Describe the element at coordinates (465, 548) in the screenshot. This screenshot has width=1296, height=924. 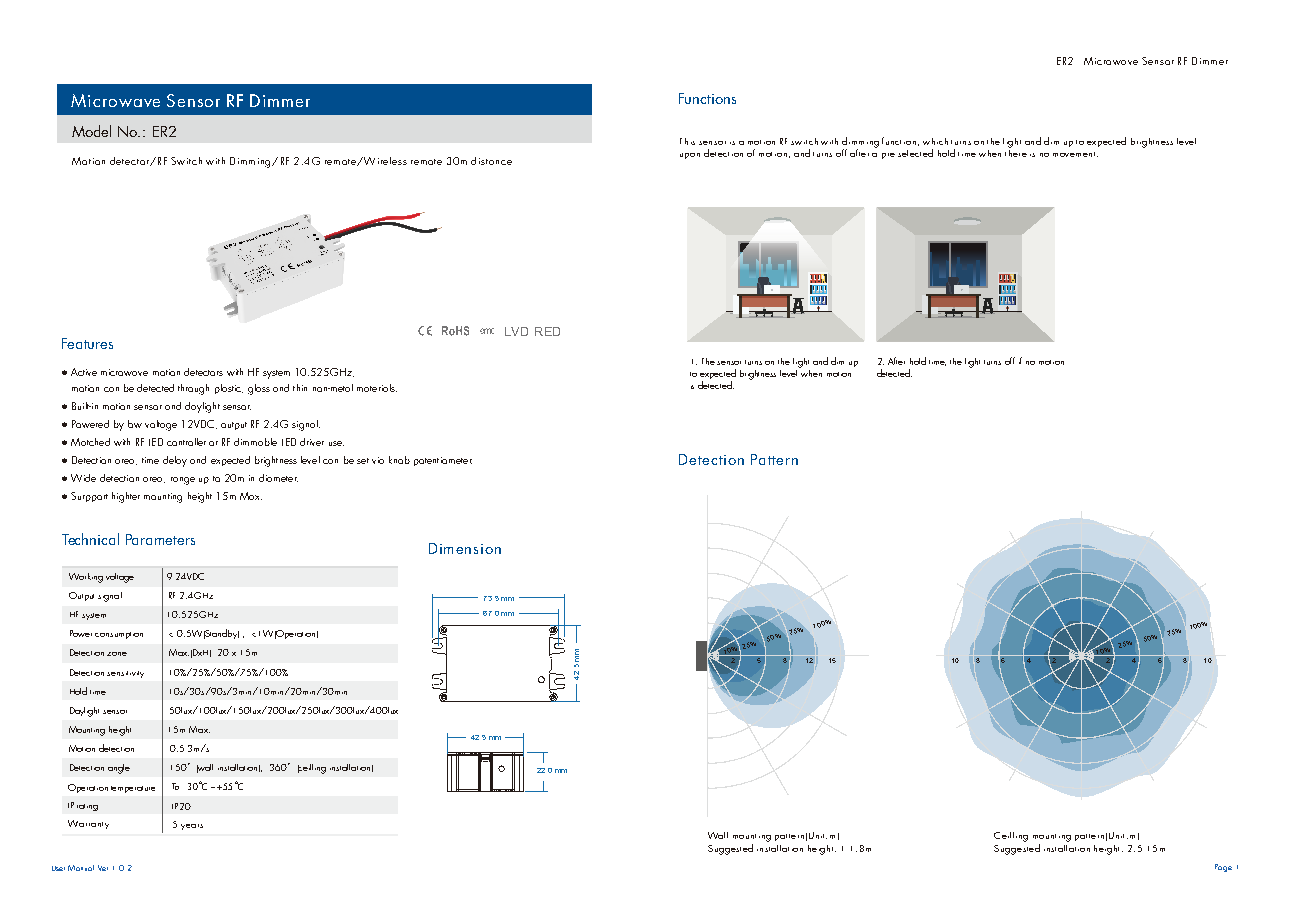
I see `Dimension` at that location.
